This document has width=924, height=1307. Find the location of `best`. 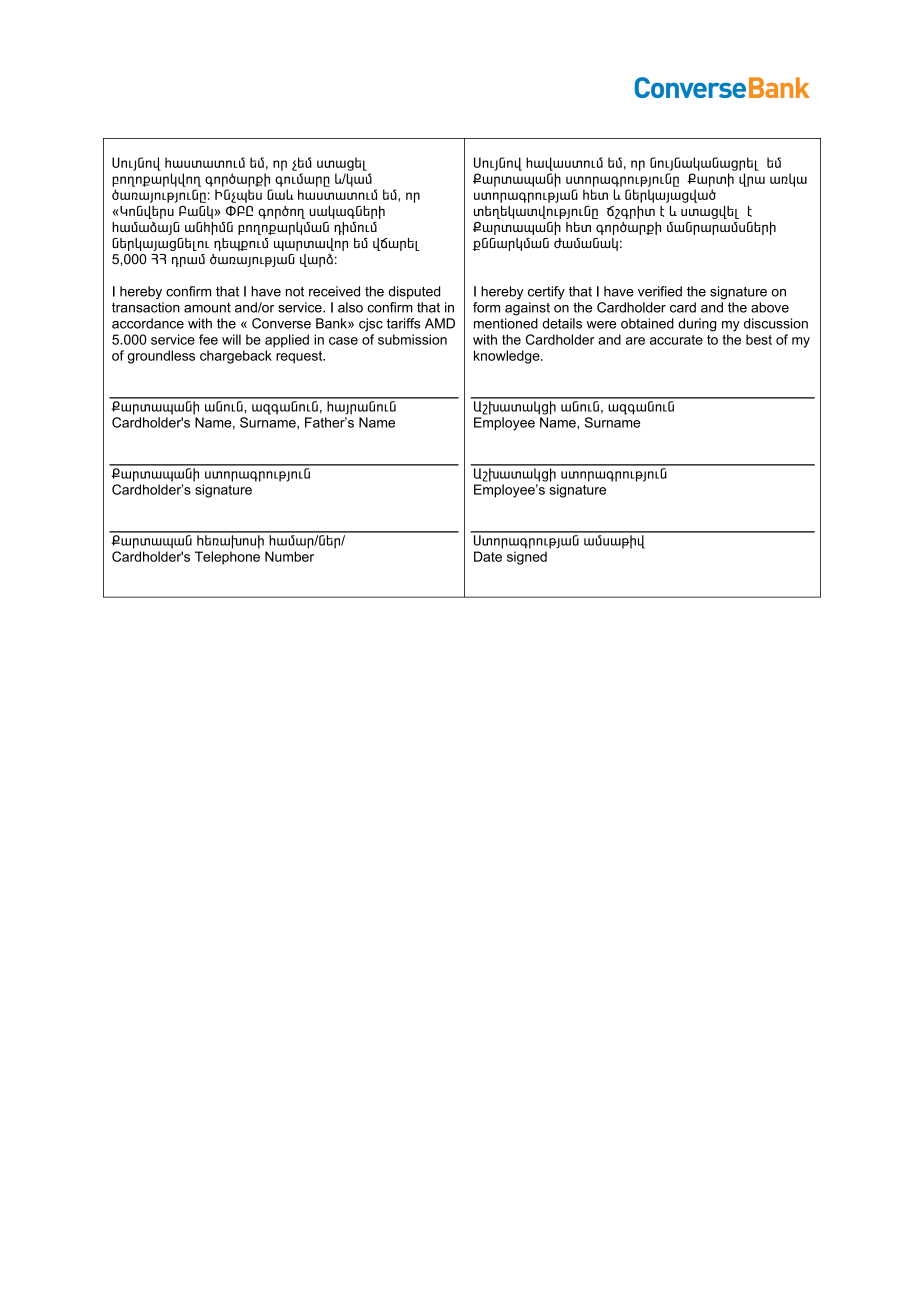

best is located at coordinates (759, 339).
